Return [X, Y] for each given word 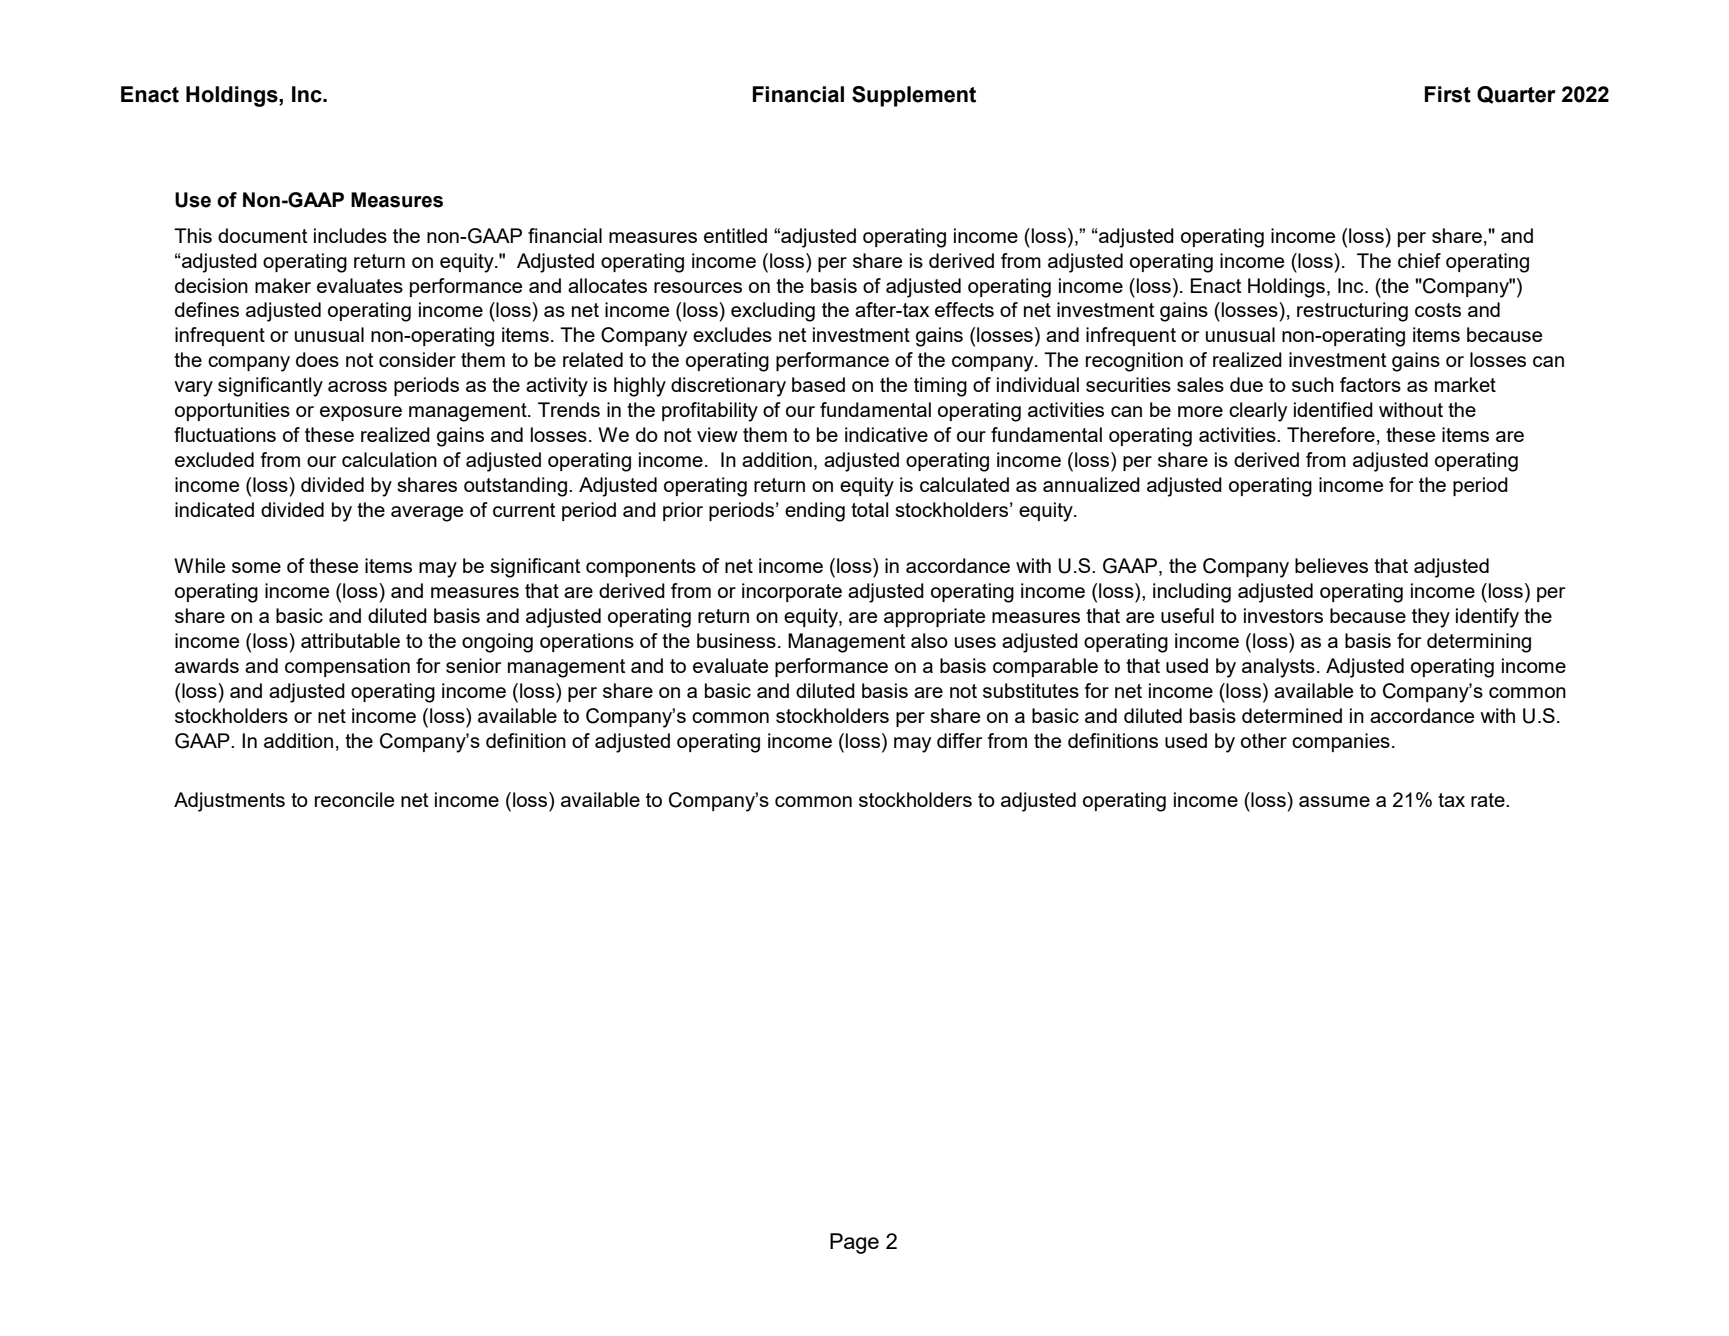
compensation [347, 667]
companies [1341, 742]
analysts [1278, 668]
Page [854, 1243]
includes [350, 235]
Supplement [914, 96]
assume [1334, 801]
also [929, 640]
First [1448, 94]
